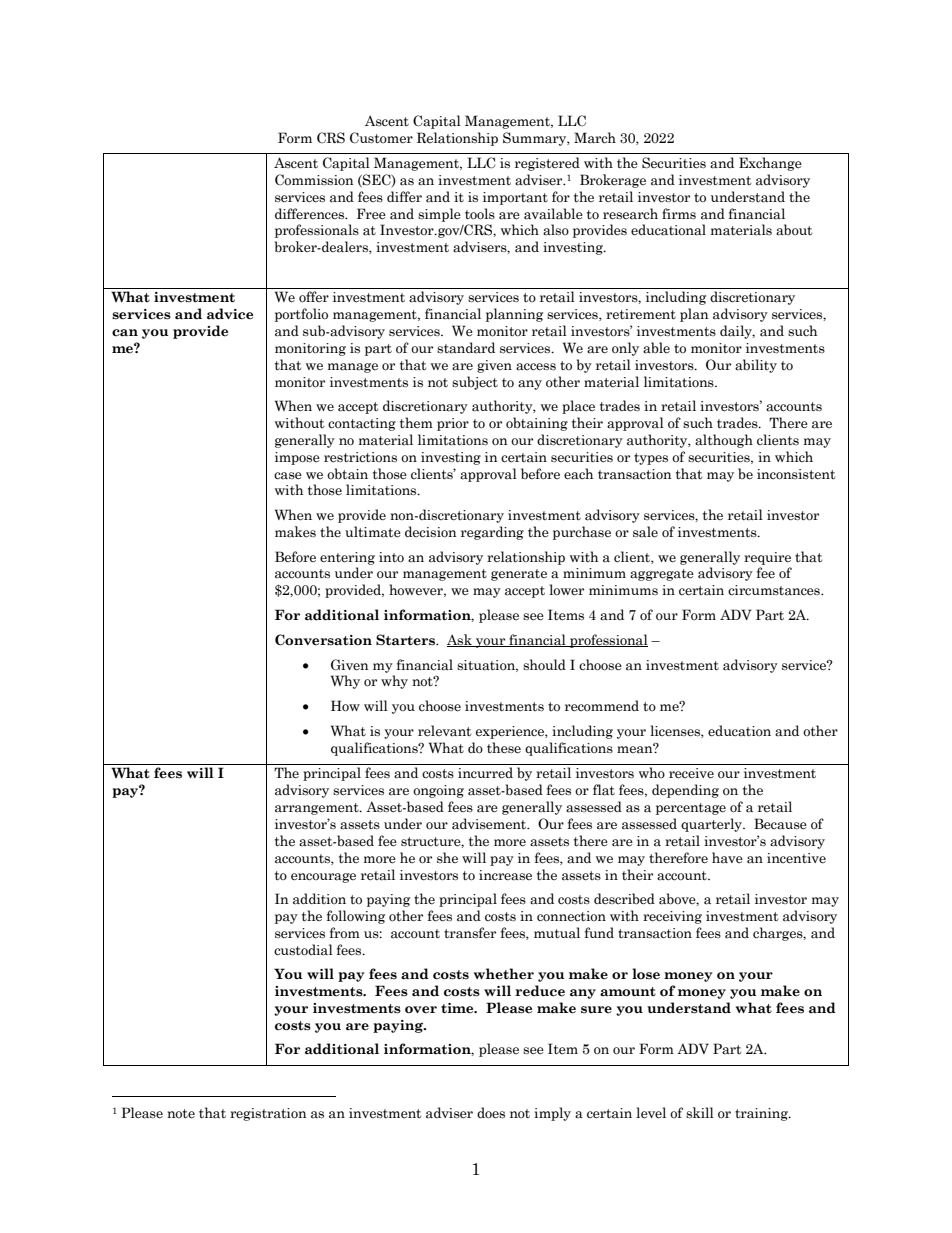 The image size is (952, 1233). I want to click on receiving, so click(672, 917).
